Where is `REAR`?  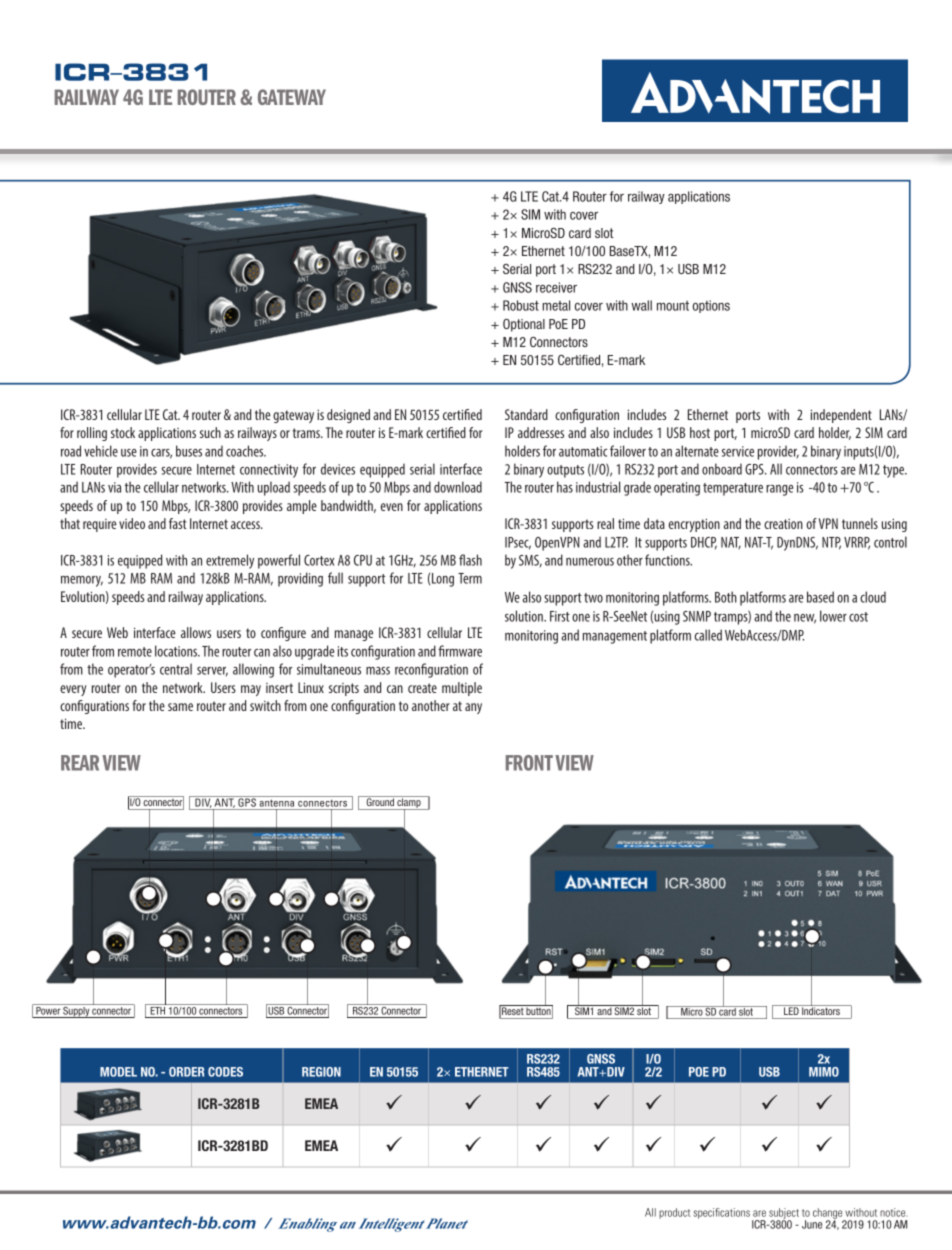
REAR is located at coordinates (80, 763).
